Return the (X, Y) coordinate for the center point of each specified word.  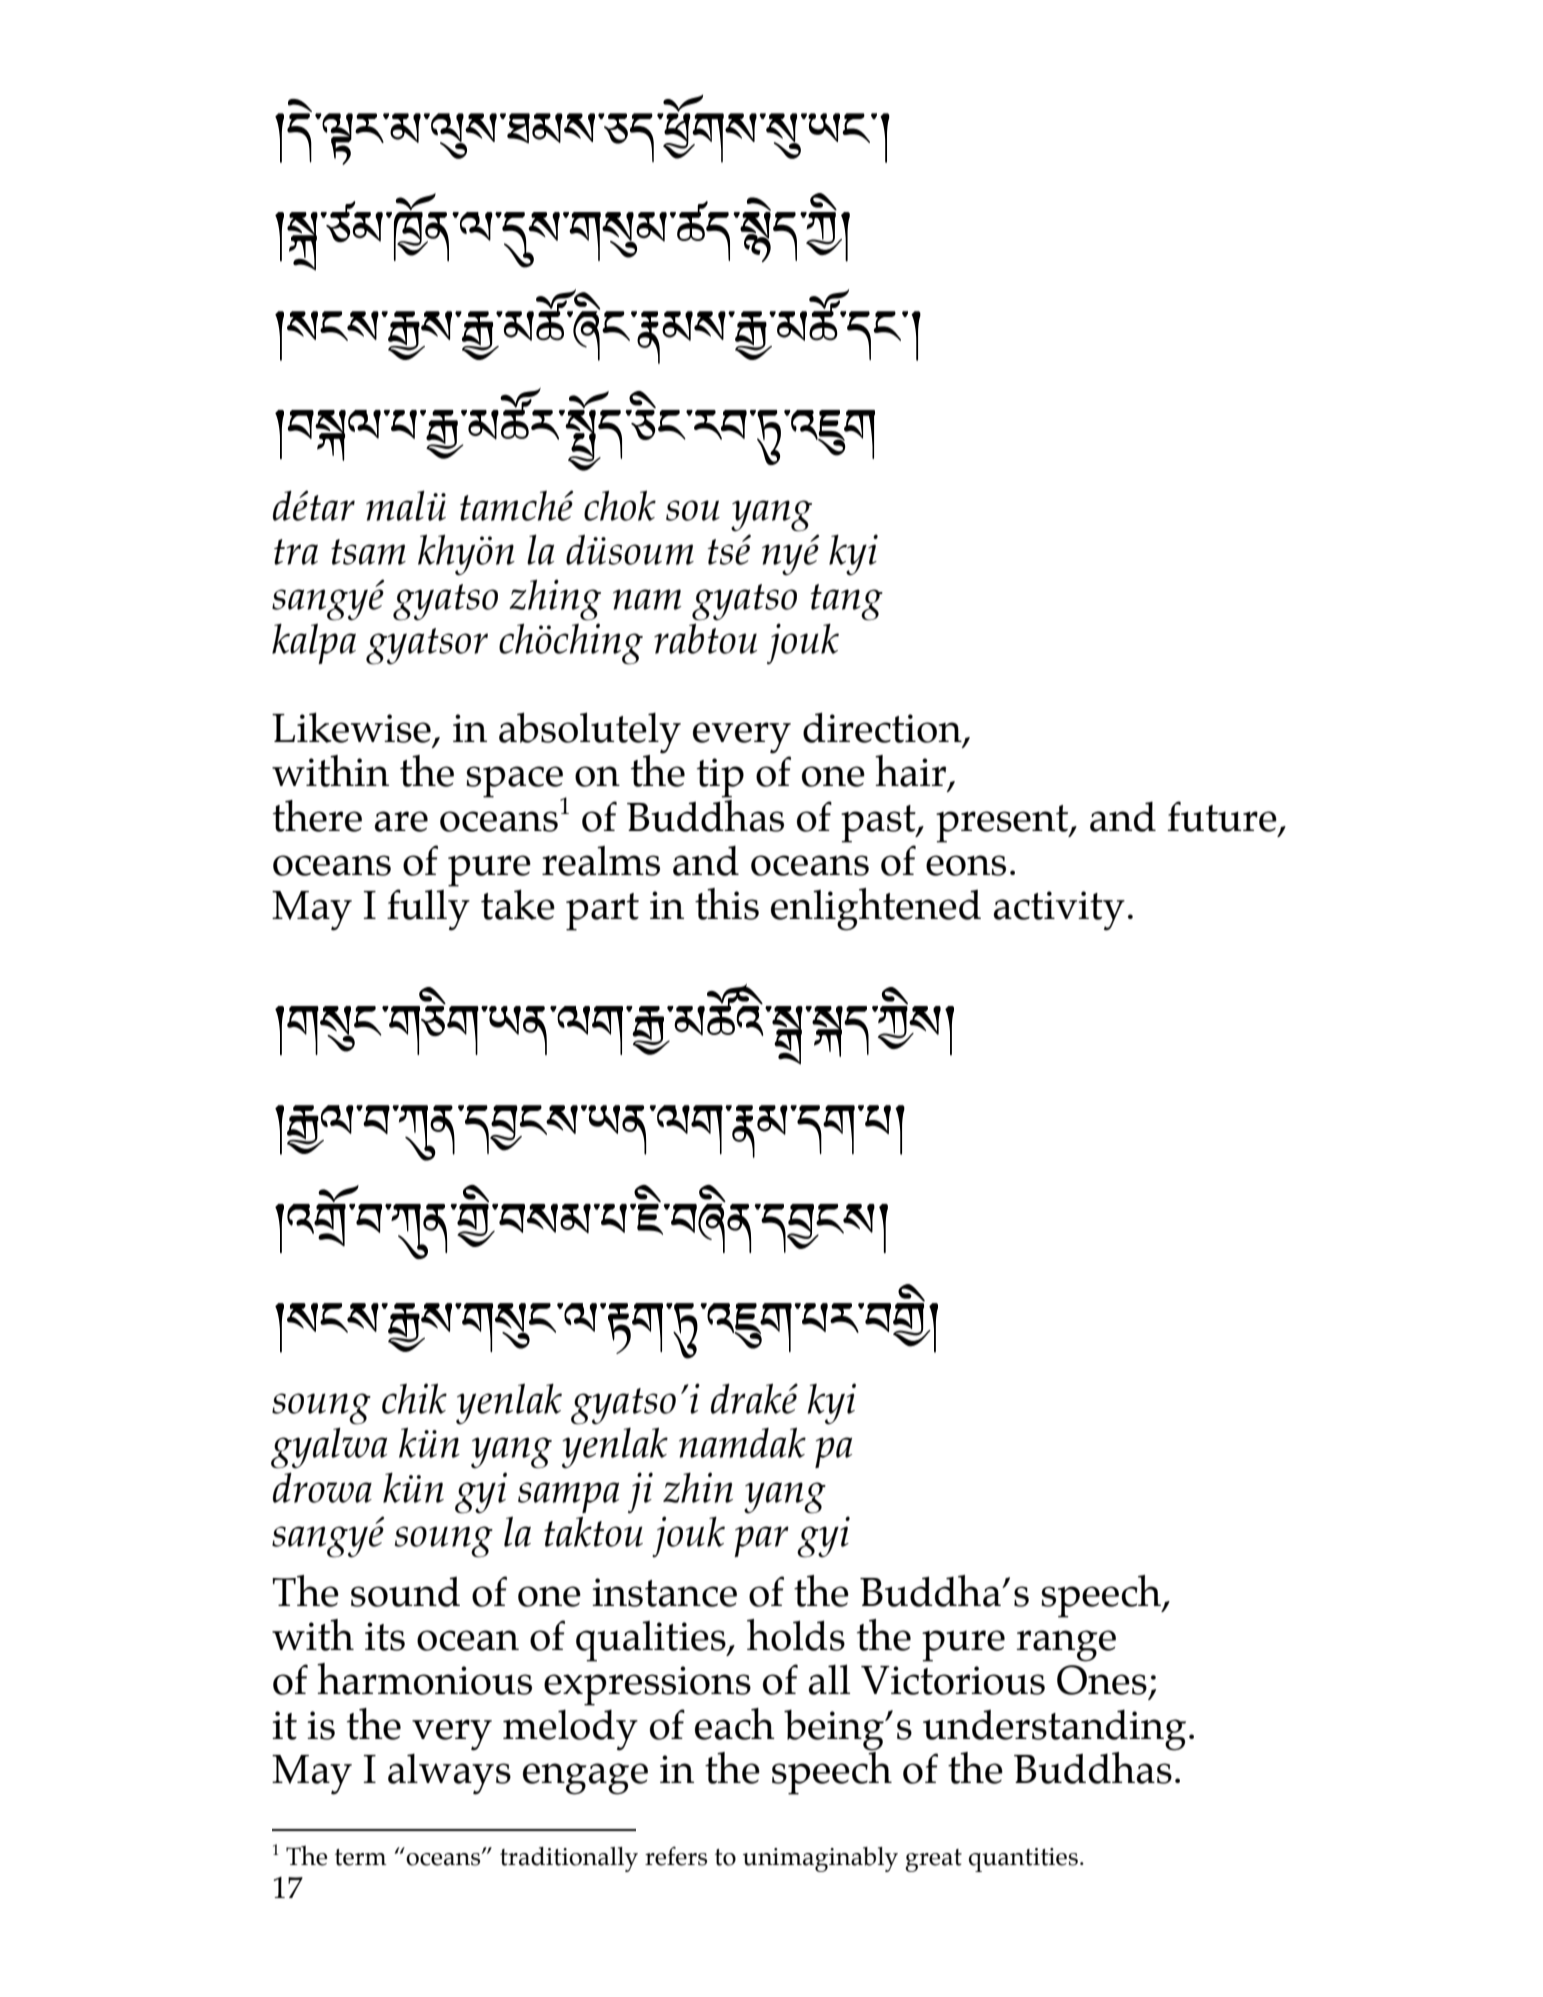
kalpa (314, 643)
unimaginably (820, 1859)
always (449, 1774)
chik (414, 1398)
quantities (1023, 1860)
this (727, 904)
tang (847, 602)
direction (883, 728)
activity (1059, 911)
